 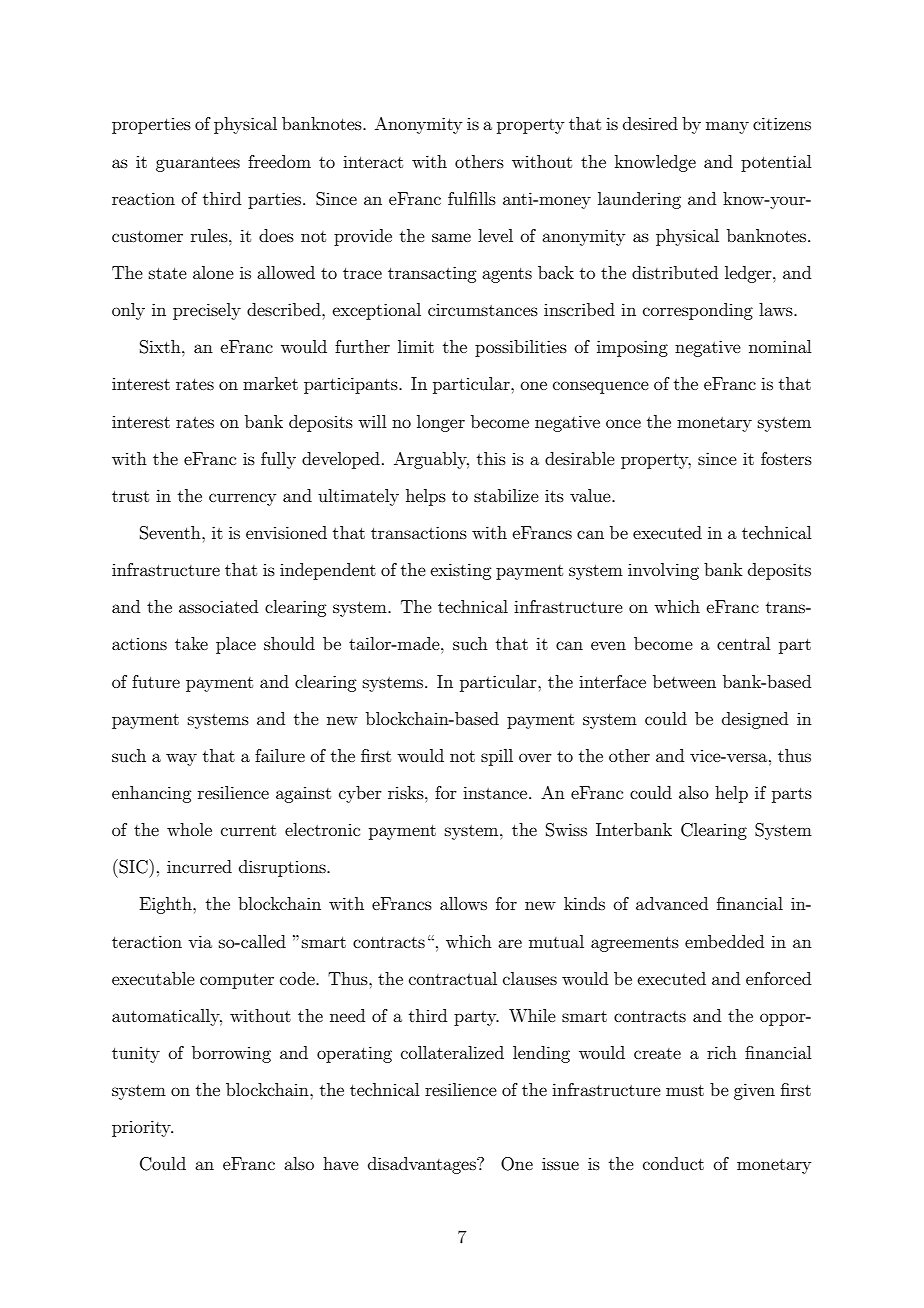 What do you see at coordinates (727, 127) in the screenshot?
I see `many` at bounding box center [727, 127].
